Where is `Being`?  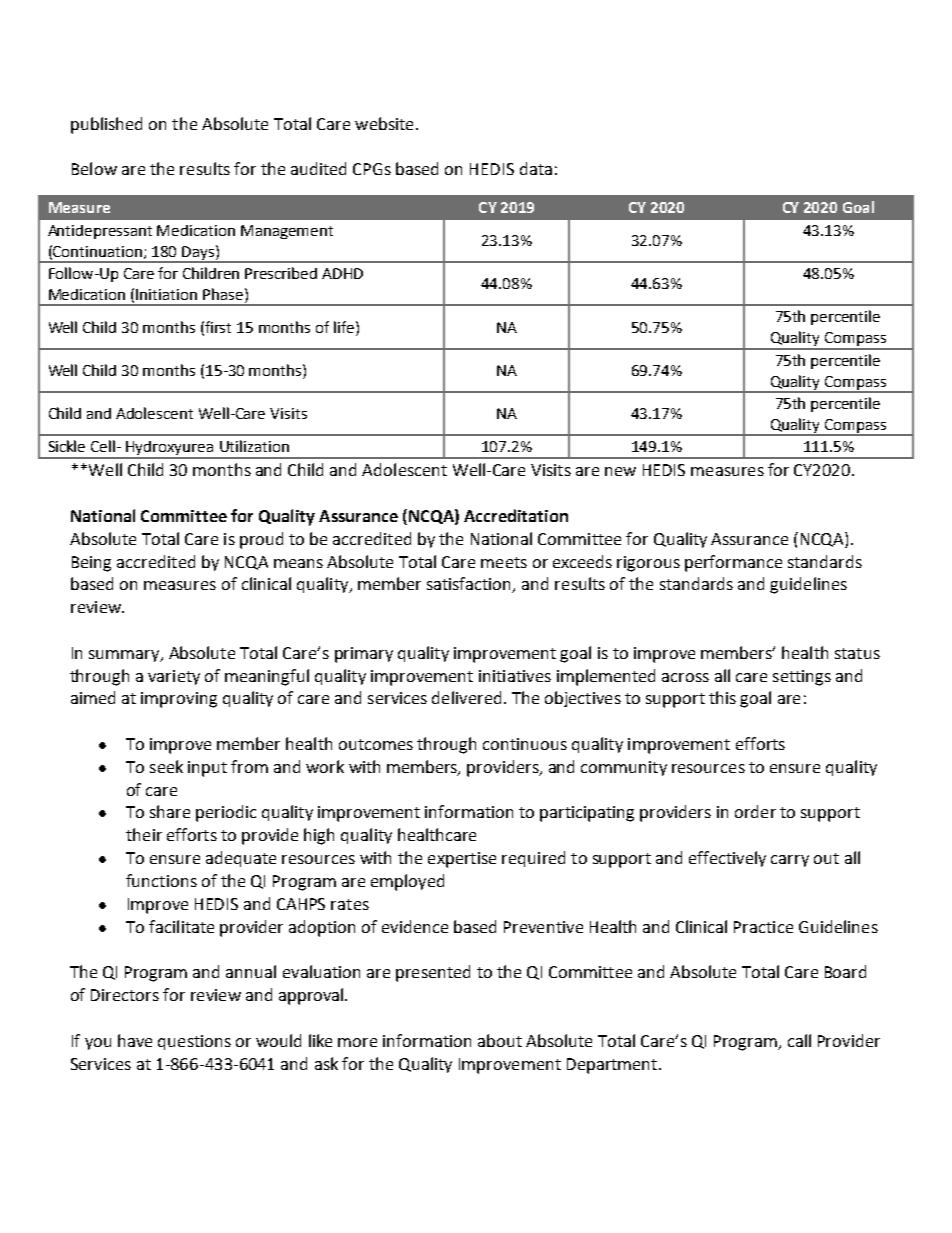
Being is located at coordinates (91, 564).
